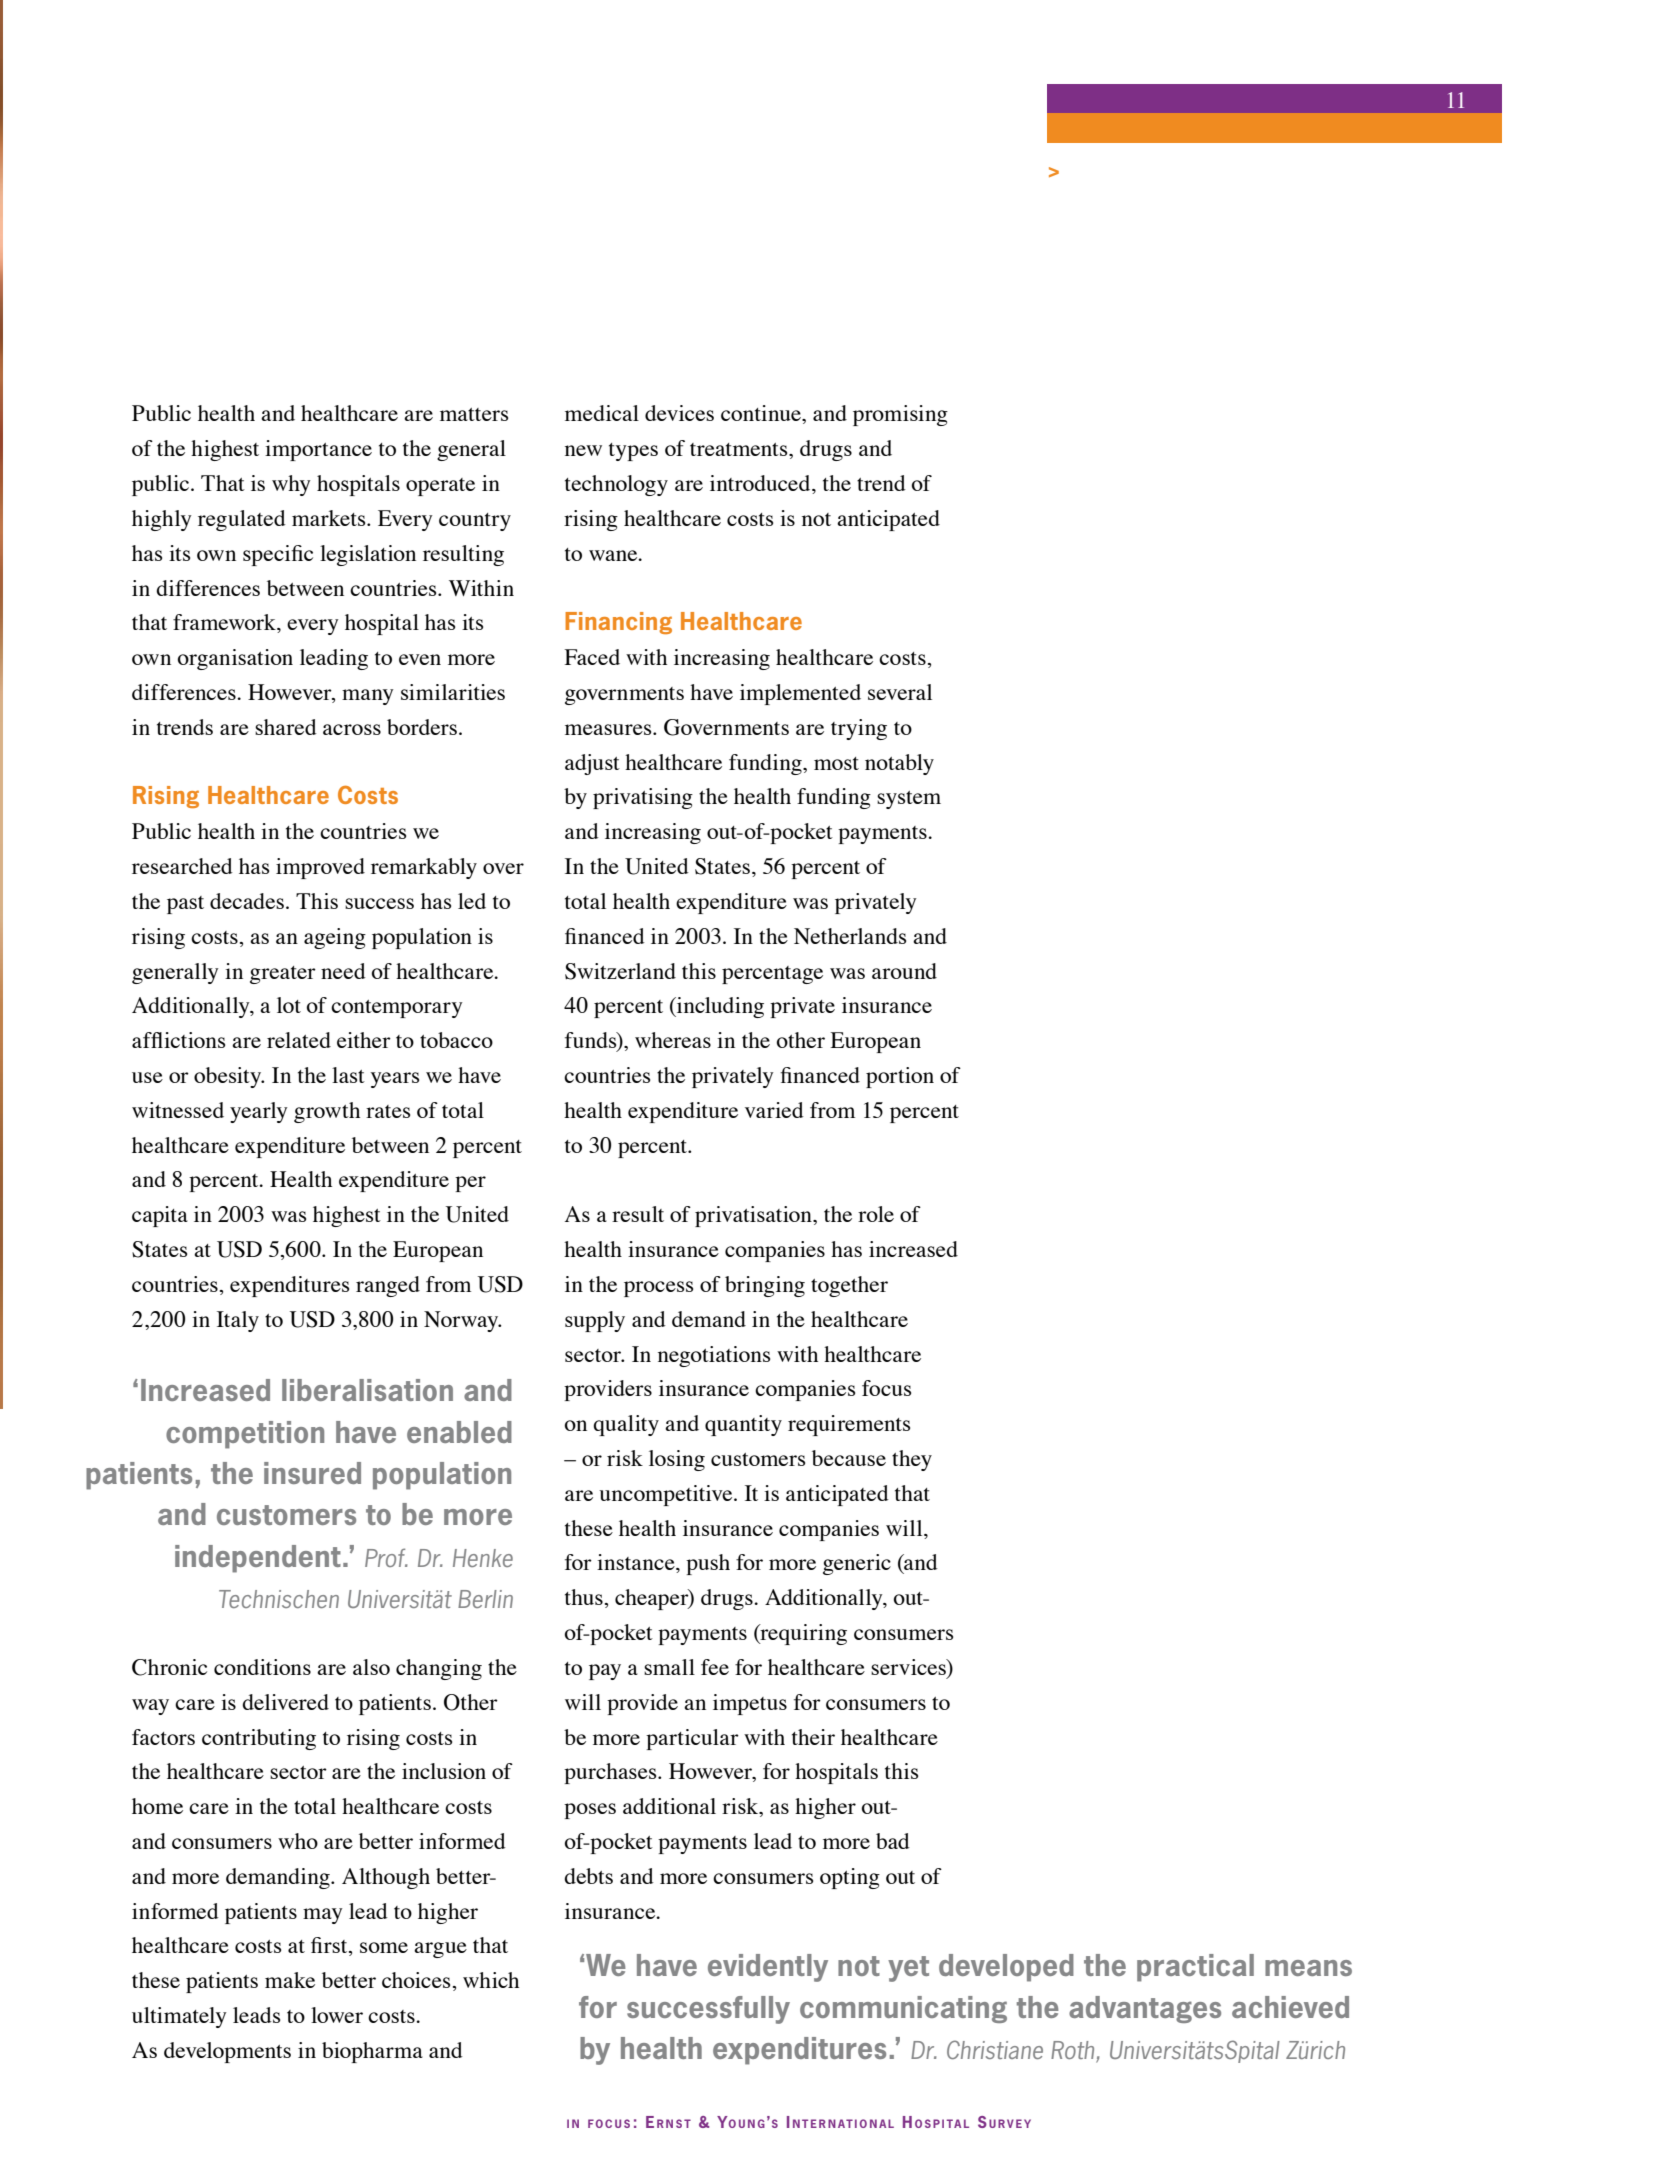 The width and height of the screenshot is (1679, 2177). I want to click on treatments, so click(740, 449).
